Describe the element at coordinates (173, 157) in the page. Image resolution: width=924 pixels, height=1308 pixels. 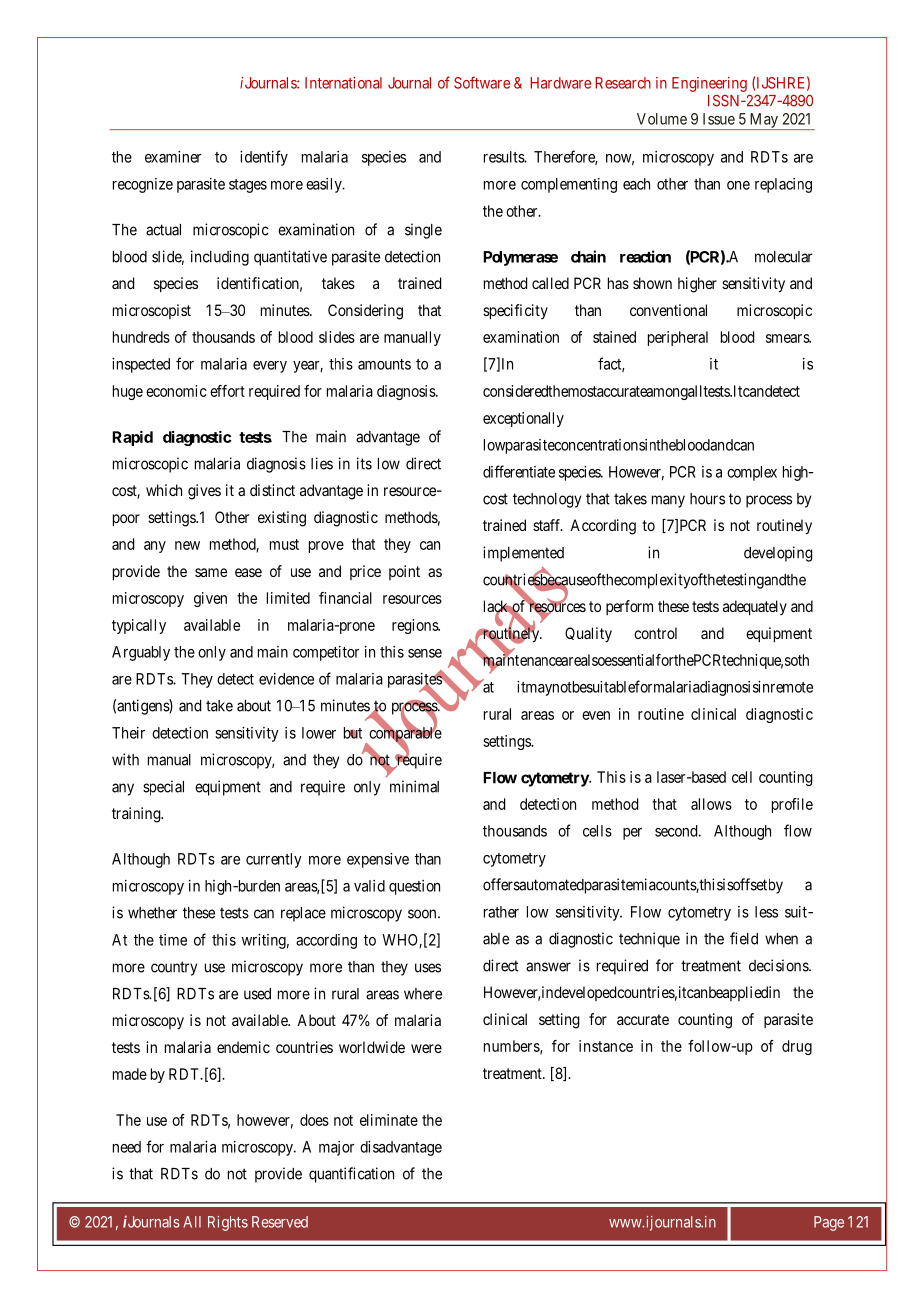
I see `examiner` at that location.
